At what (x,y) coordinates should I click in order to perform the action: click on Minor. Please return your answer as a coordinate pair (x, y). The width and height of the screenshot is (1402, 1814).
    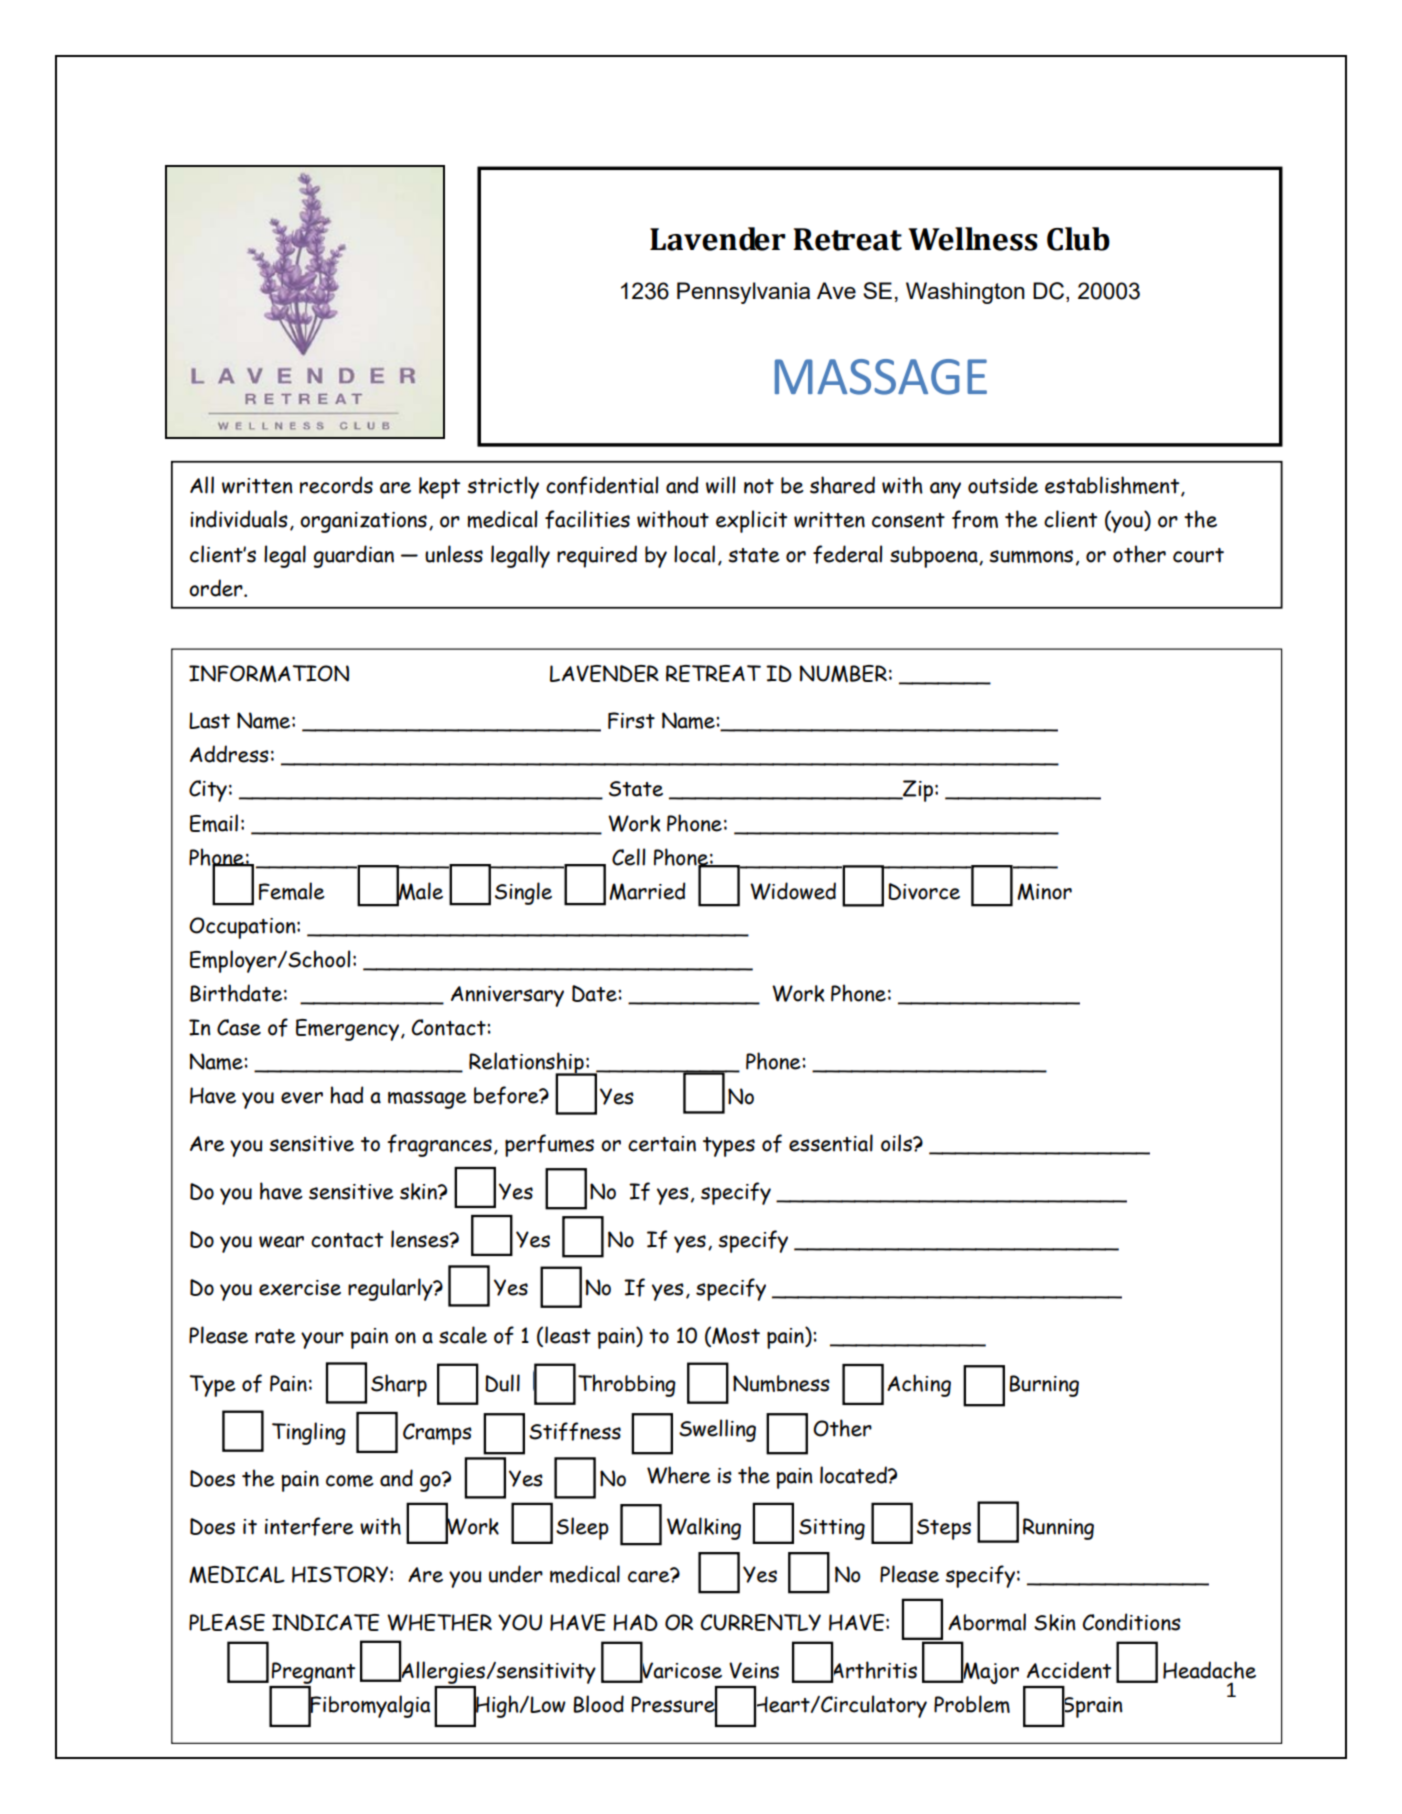
    Looking at the image, I should click on (1044, 891).
